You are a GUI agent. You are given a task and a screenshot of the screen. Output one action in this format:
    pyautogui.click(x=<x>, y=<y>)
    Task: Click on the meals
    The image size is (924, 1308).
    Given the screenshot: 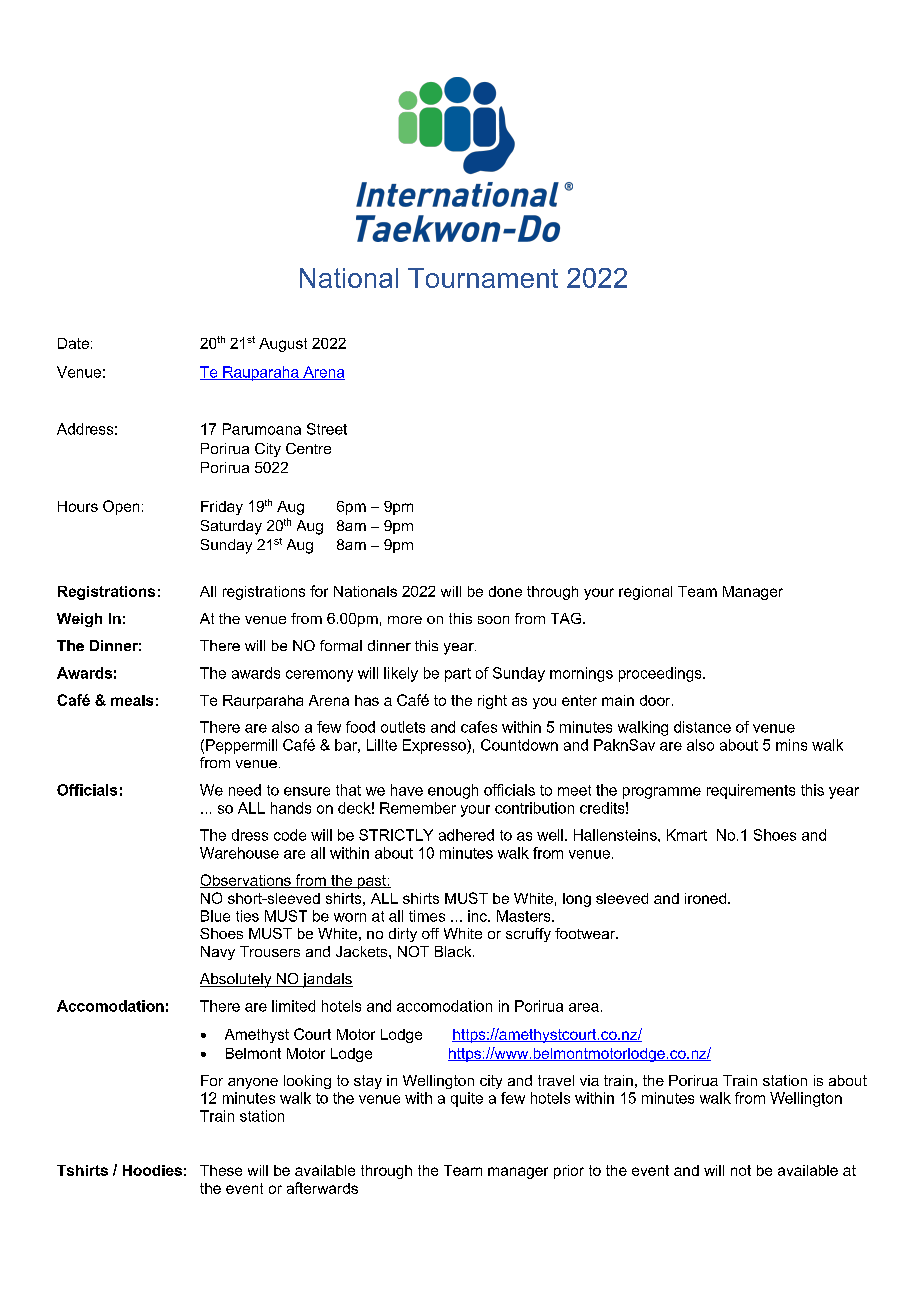 What is the action you would take?
    pyautogui.click(x=132, y=700)
